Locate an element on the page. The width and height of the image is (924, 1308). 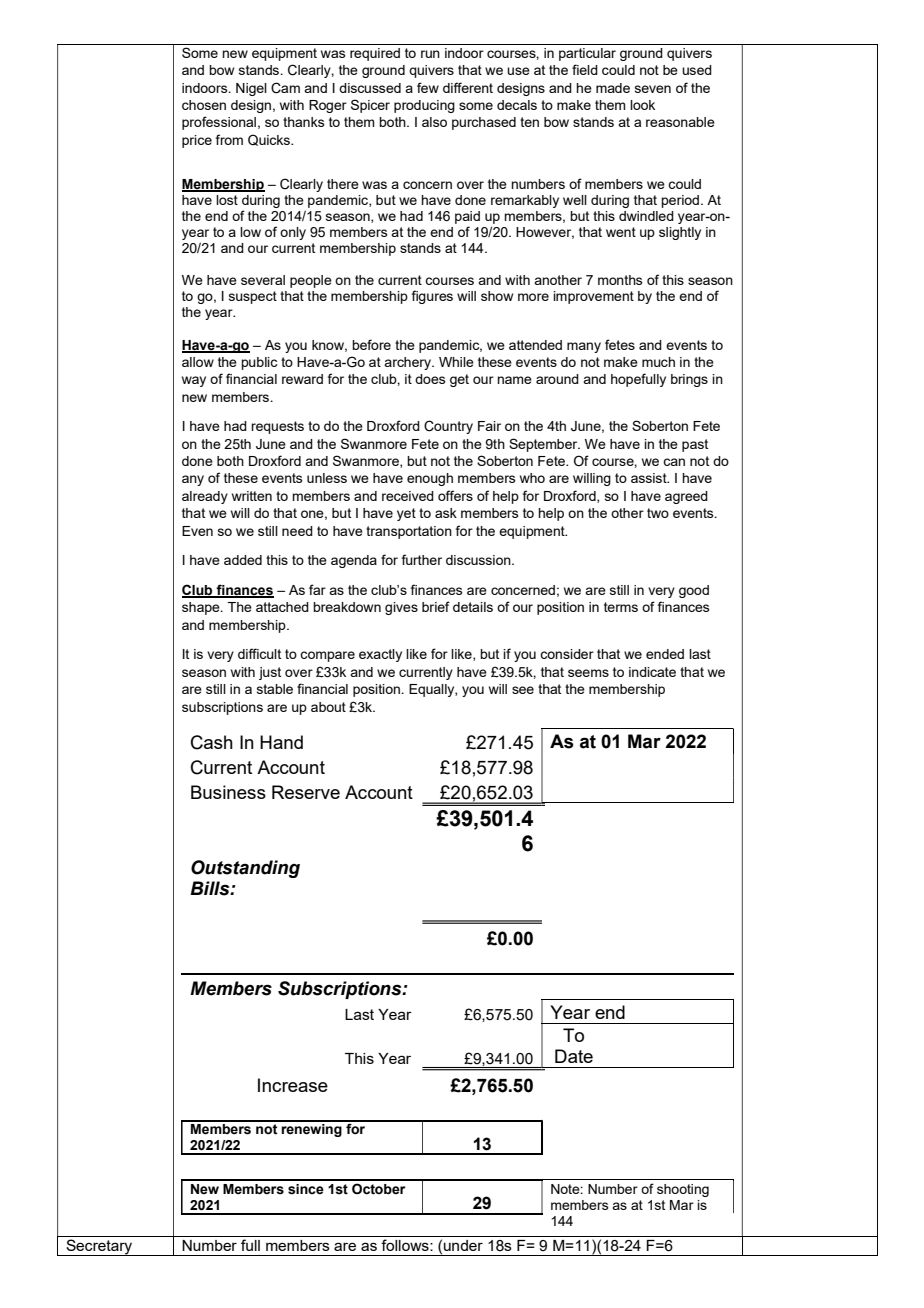
made is located at coordinates (613, 88).
